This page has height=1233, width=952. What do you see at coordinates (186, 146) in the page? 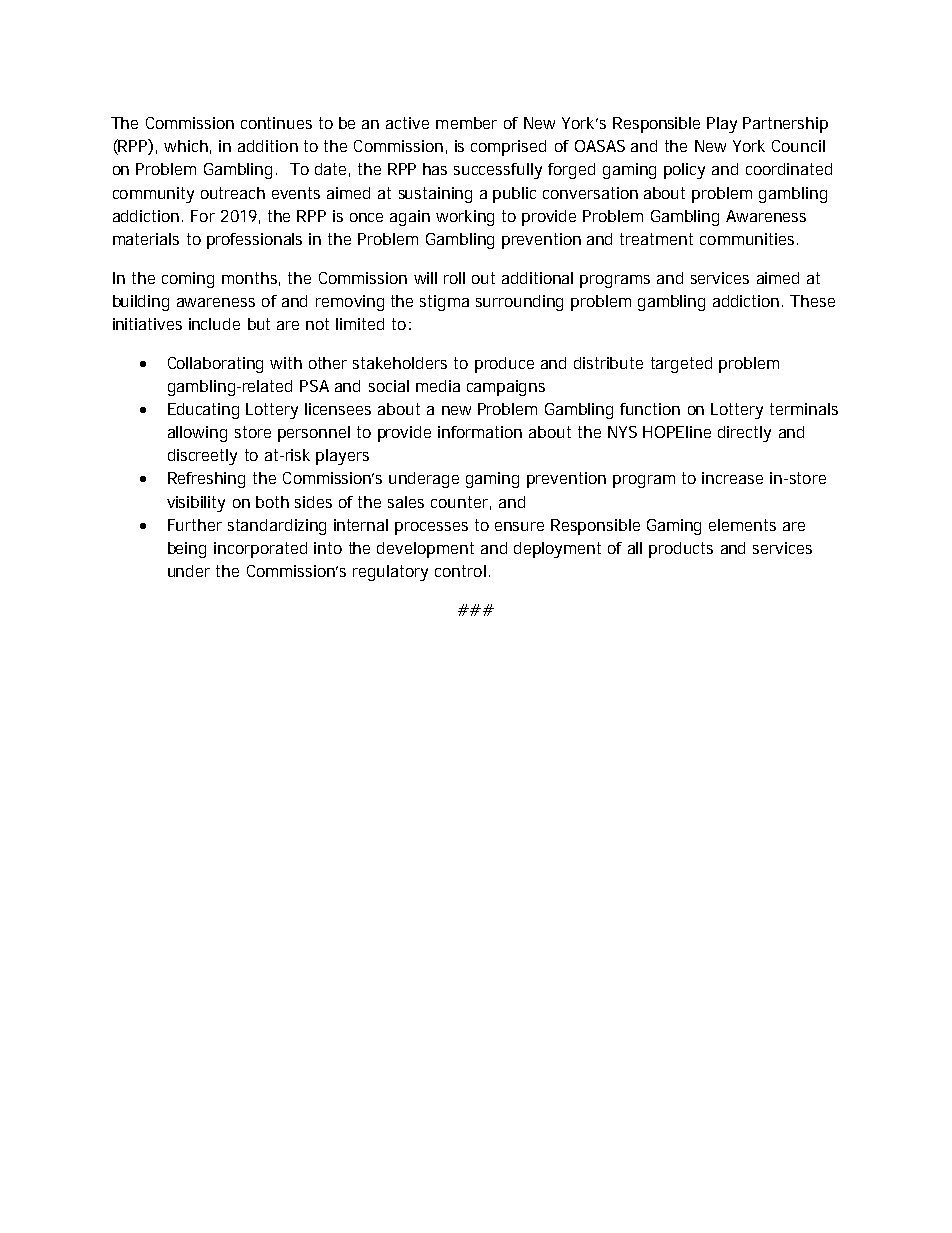
I see `which` at bounding box center [186, 146].
